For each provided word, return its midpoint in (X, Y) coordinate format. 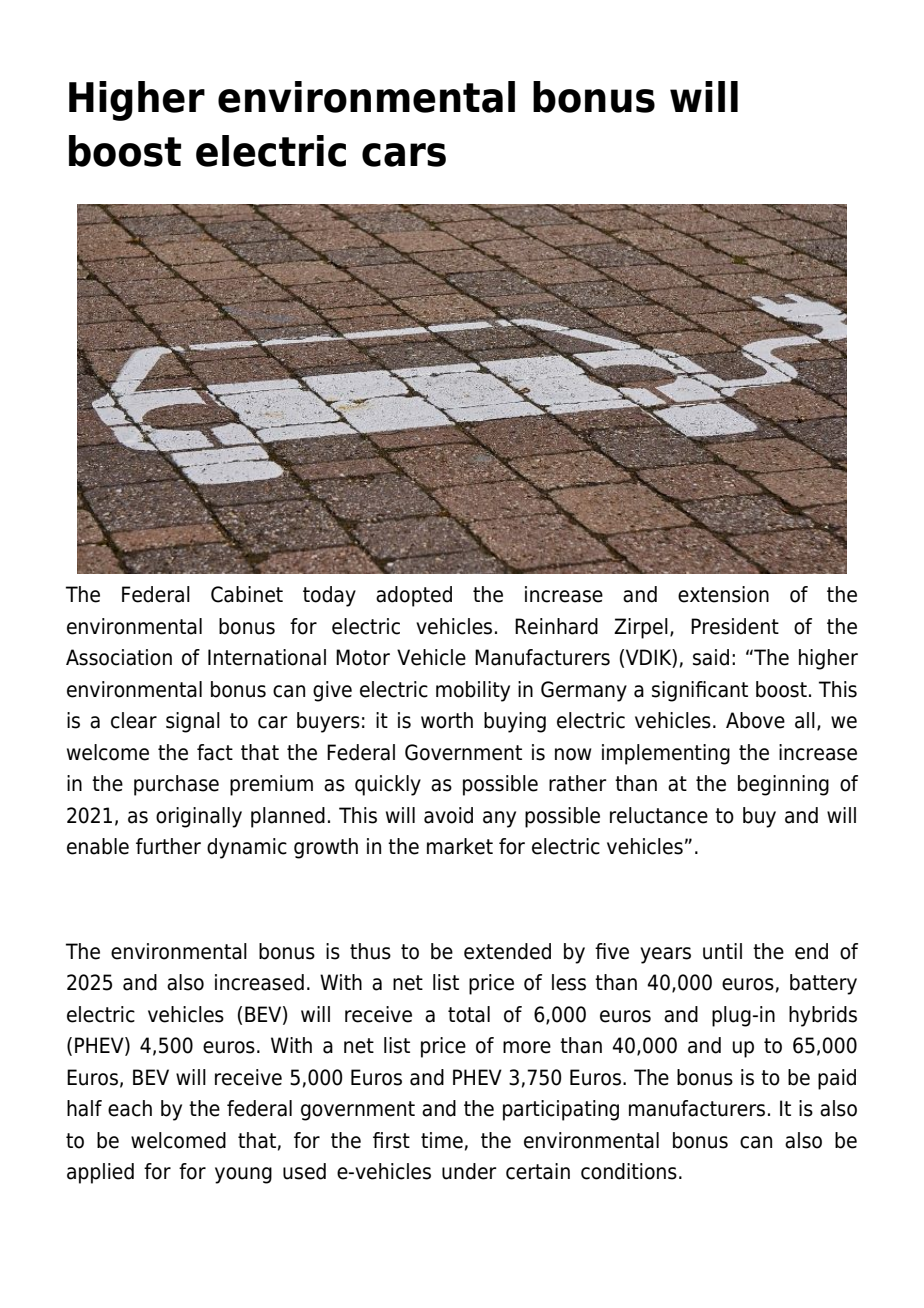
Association (119, 657)
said (711, 657)
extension (723, 594)
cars (404, 155)
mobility (473, 691)
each (130, 1108)
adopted (414, 596)
